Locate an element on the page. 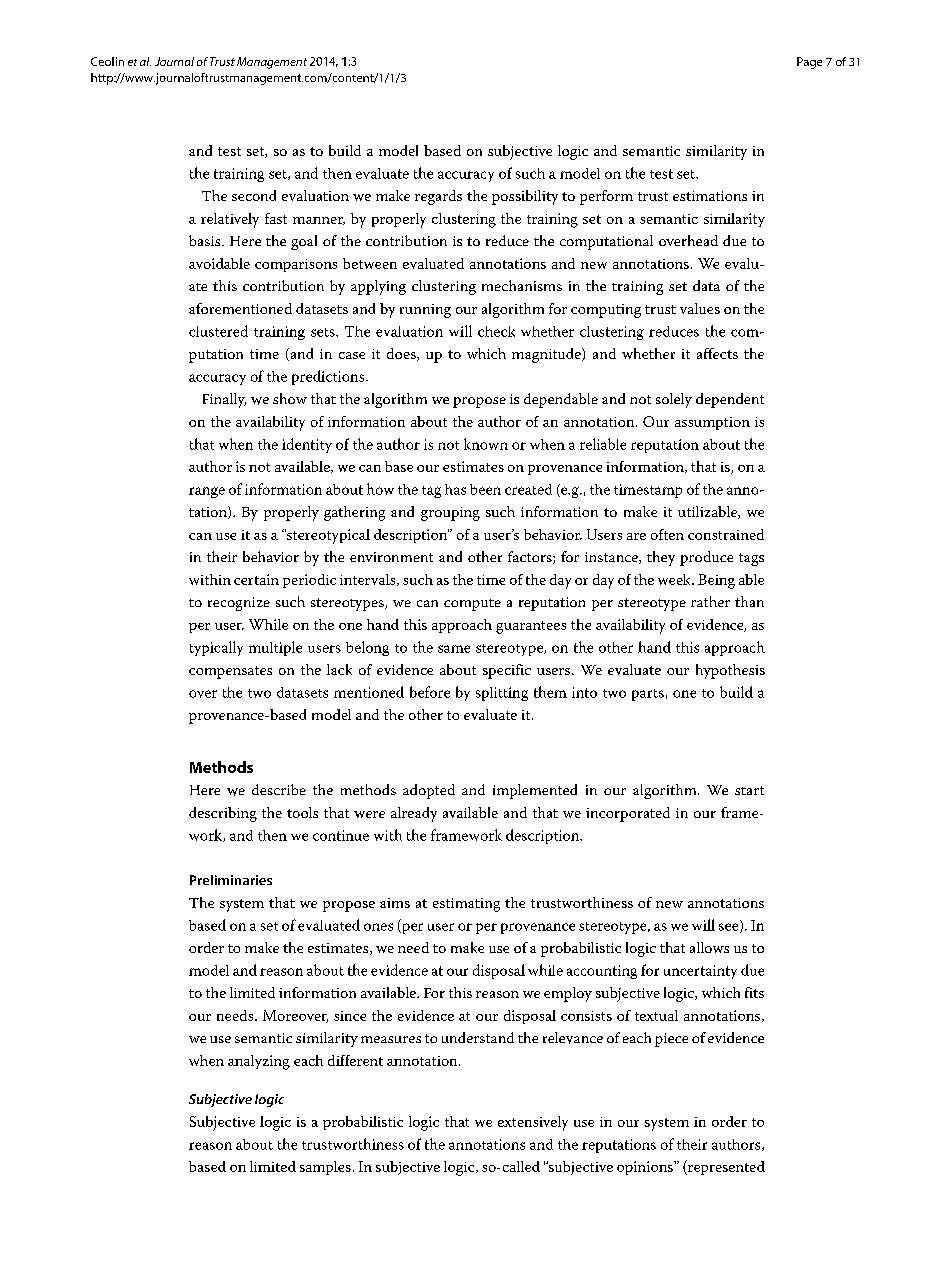 The width and height of the document is (952, 1271). stereotypical is located at coordinates (327, 536).
